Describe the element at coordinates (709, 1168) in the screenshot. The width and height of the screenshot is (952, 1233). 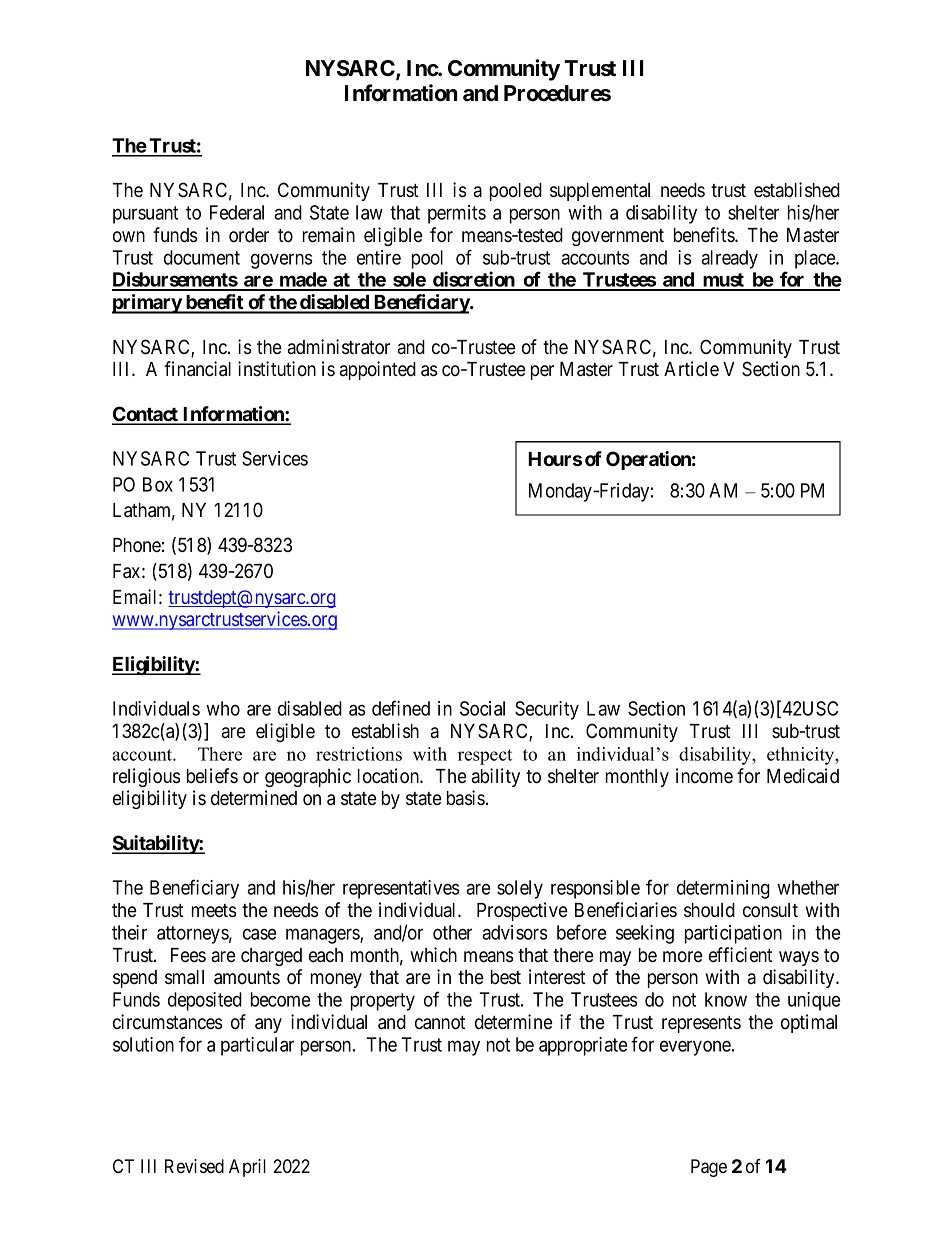
I see `Page` at that location.
